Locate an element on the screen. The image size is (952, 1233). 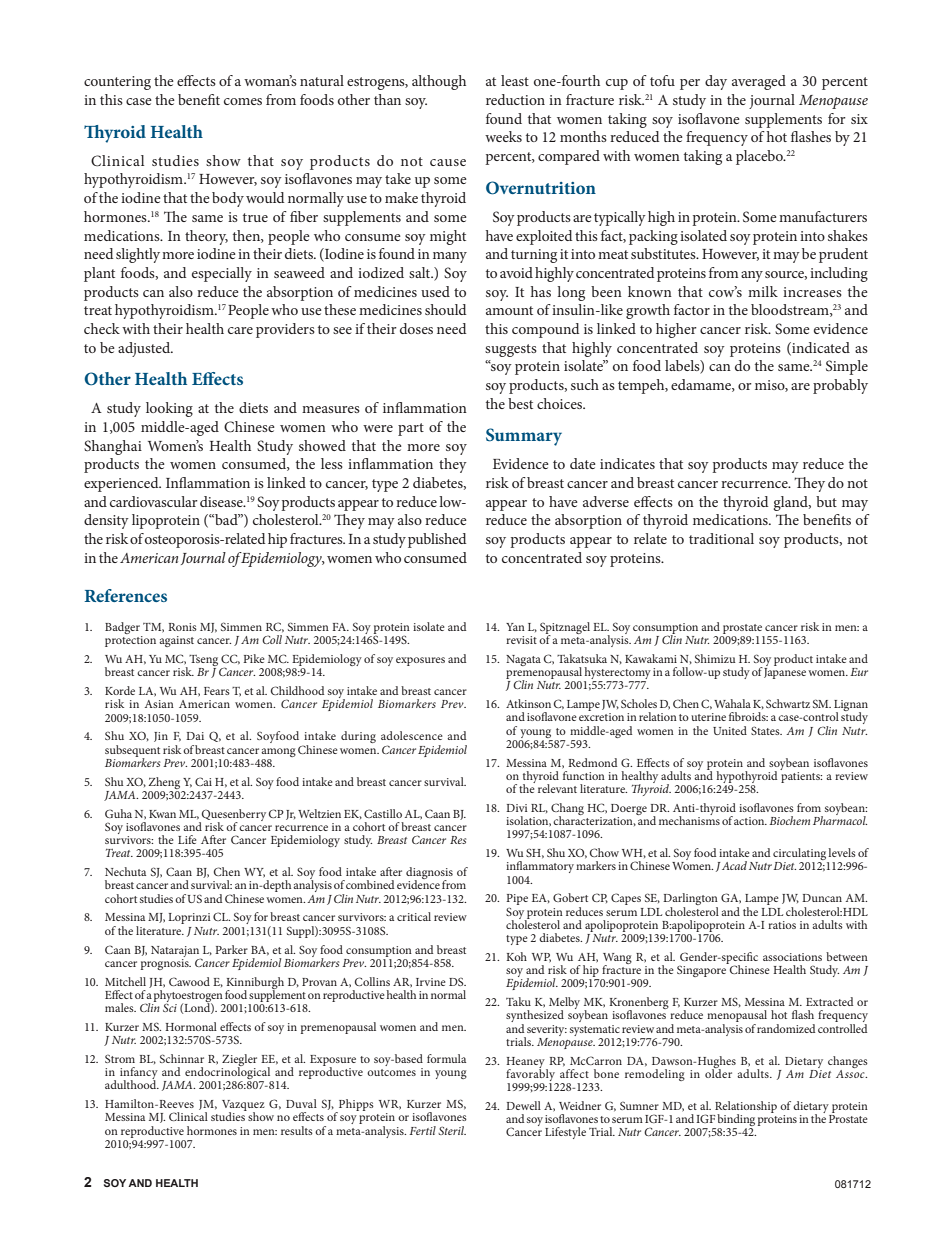
favorably is located at coordinates (532, 1075).
